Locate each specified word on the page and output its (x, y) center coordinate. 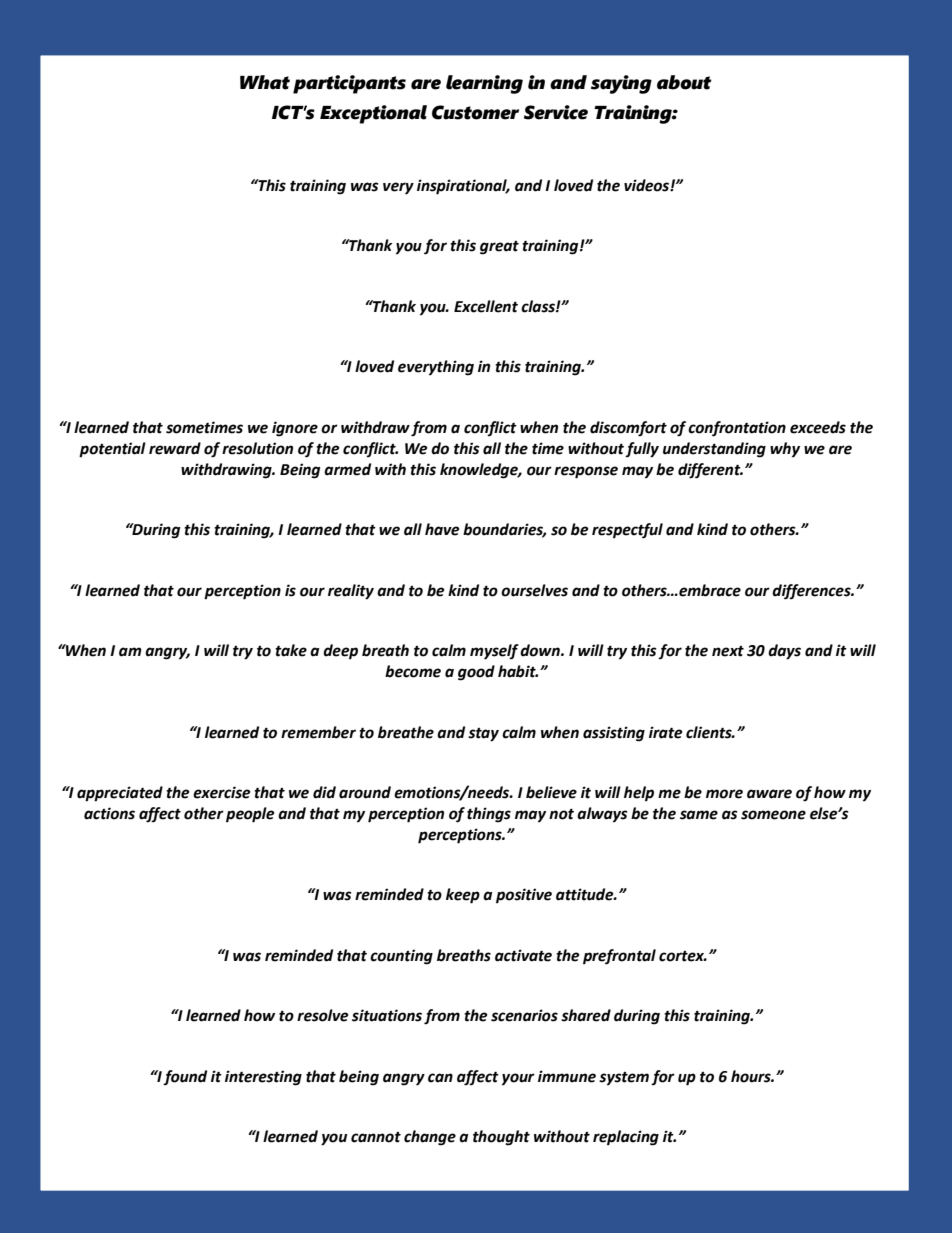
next (728, 651)
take (291, 650)
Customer (475, 112)
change (430, 1138)
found (185, 1077)
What (265, 82)
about (684, 82)
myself (494, 652)
